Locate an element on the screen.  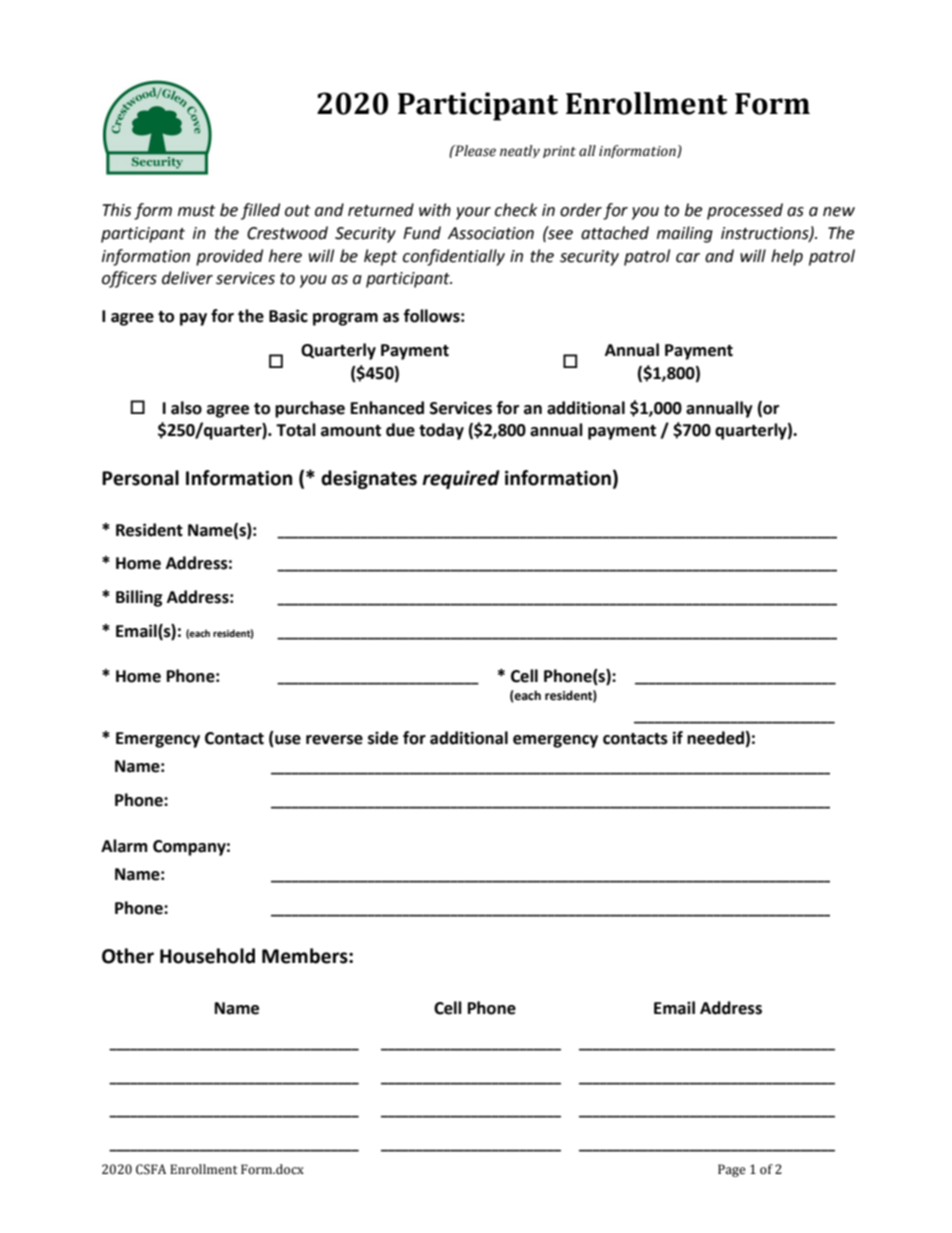
Billing is located at coordinates (139, 598).
